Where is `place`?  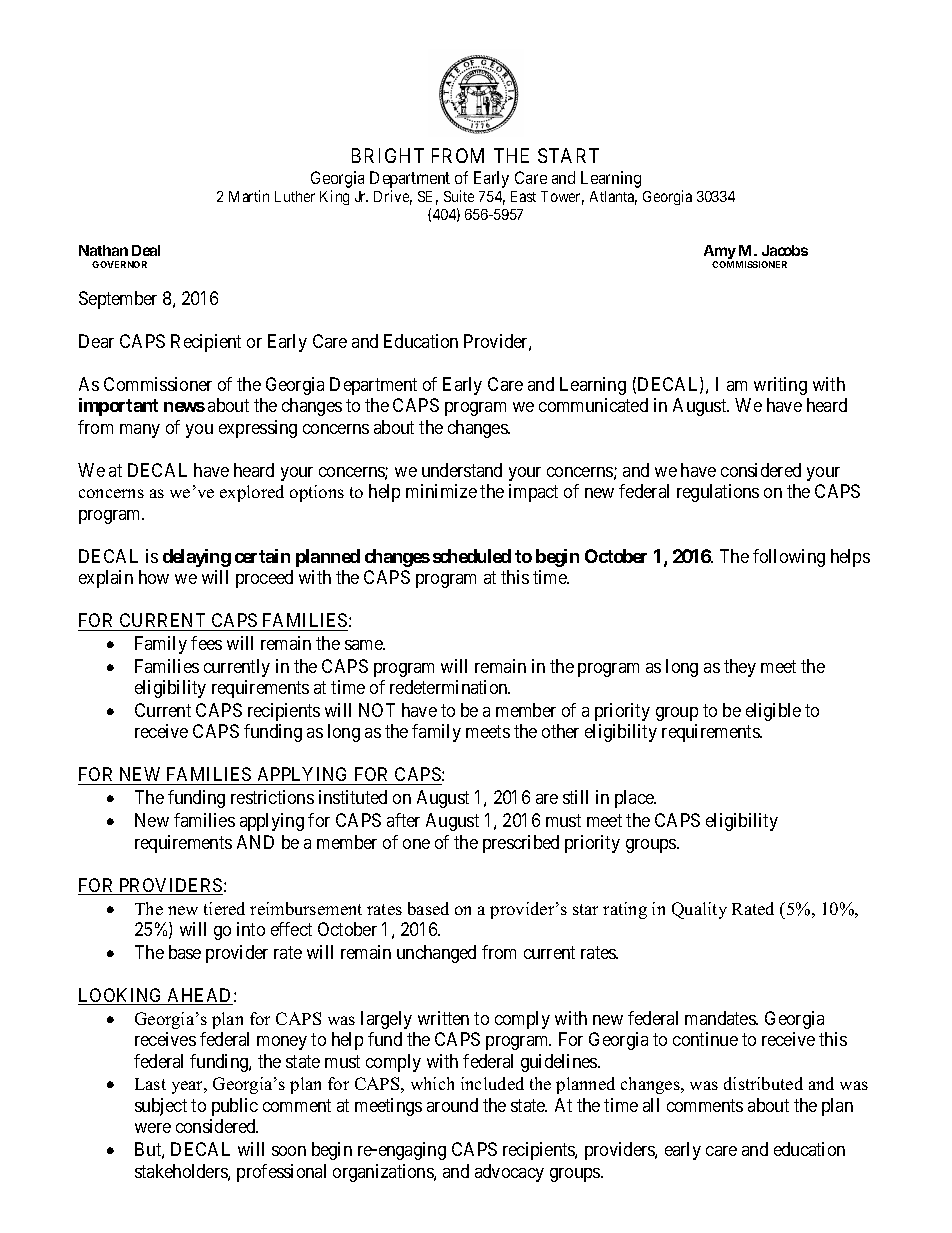 place is located at coordinates (635, 799).
